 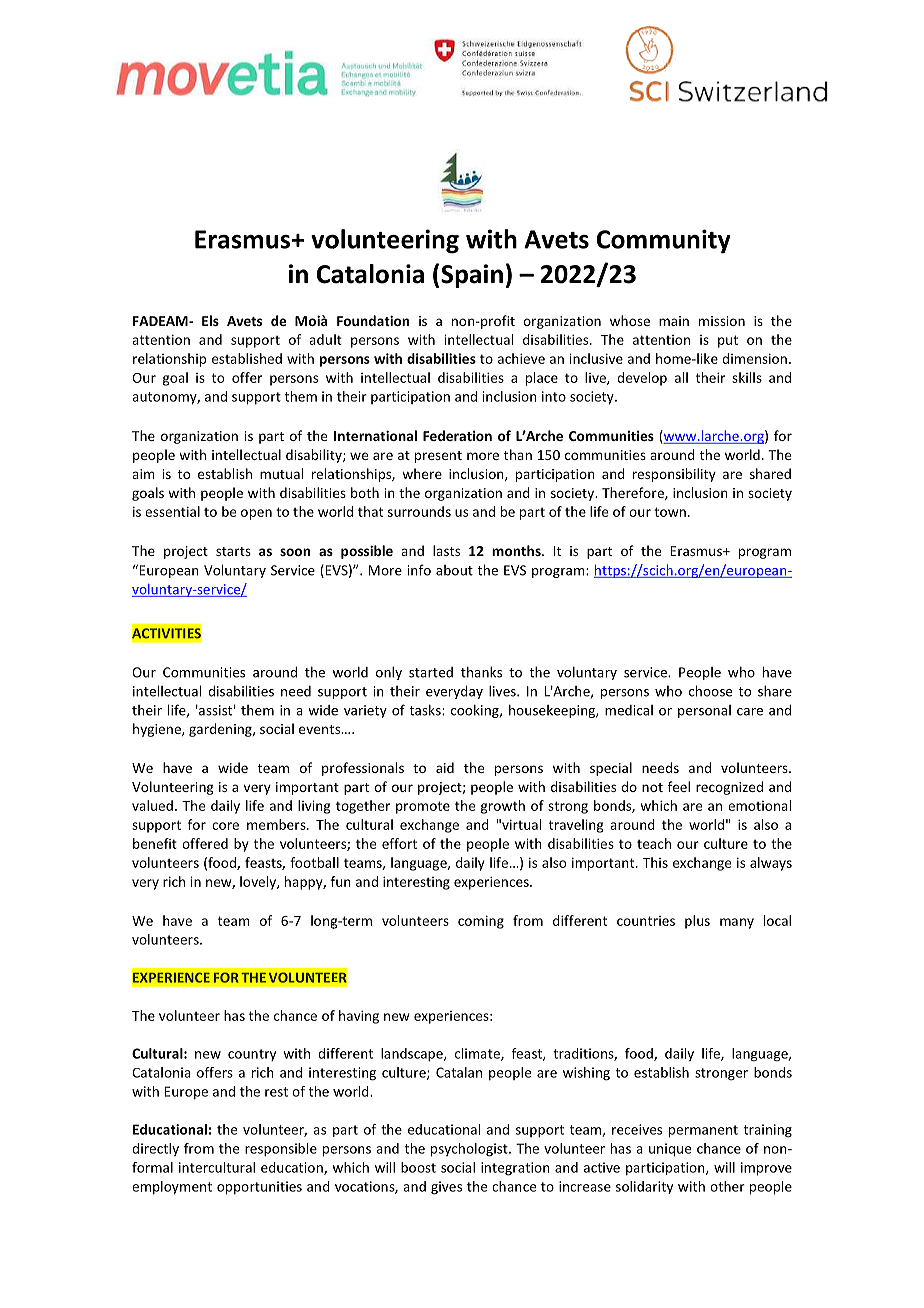 What do you see at coordinates (454, 570) in the screenshot?
I see `about` at bounding box center [454, 570].
